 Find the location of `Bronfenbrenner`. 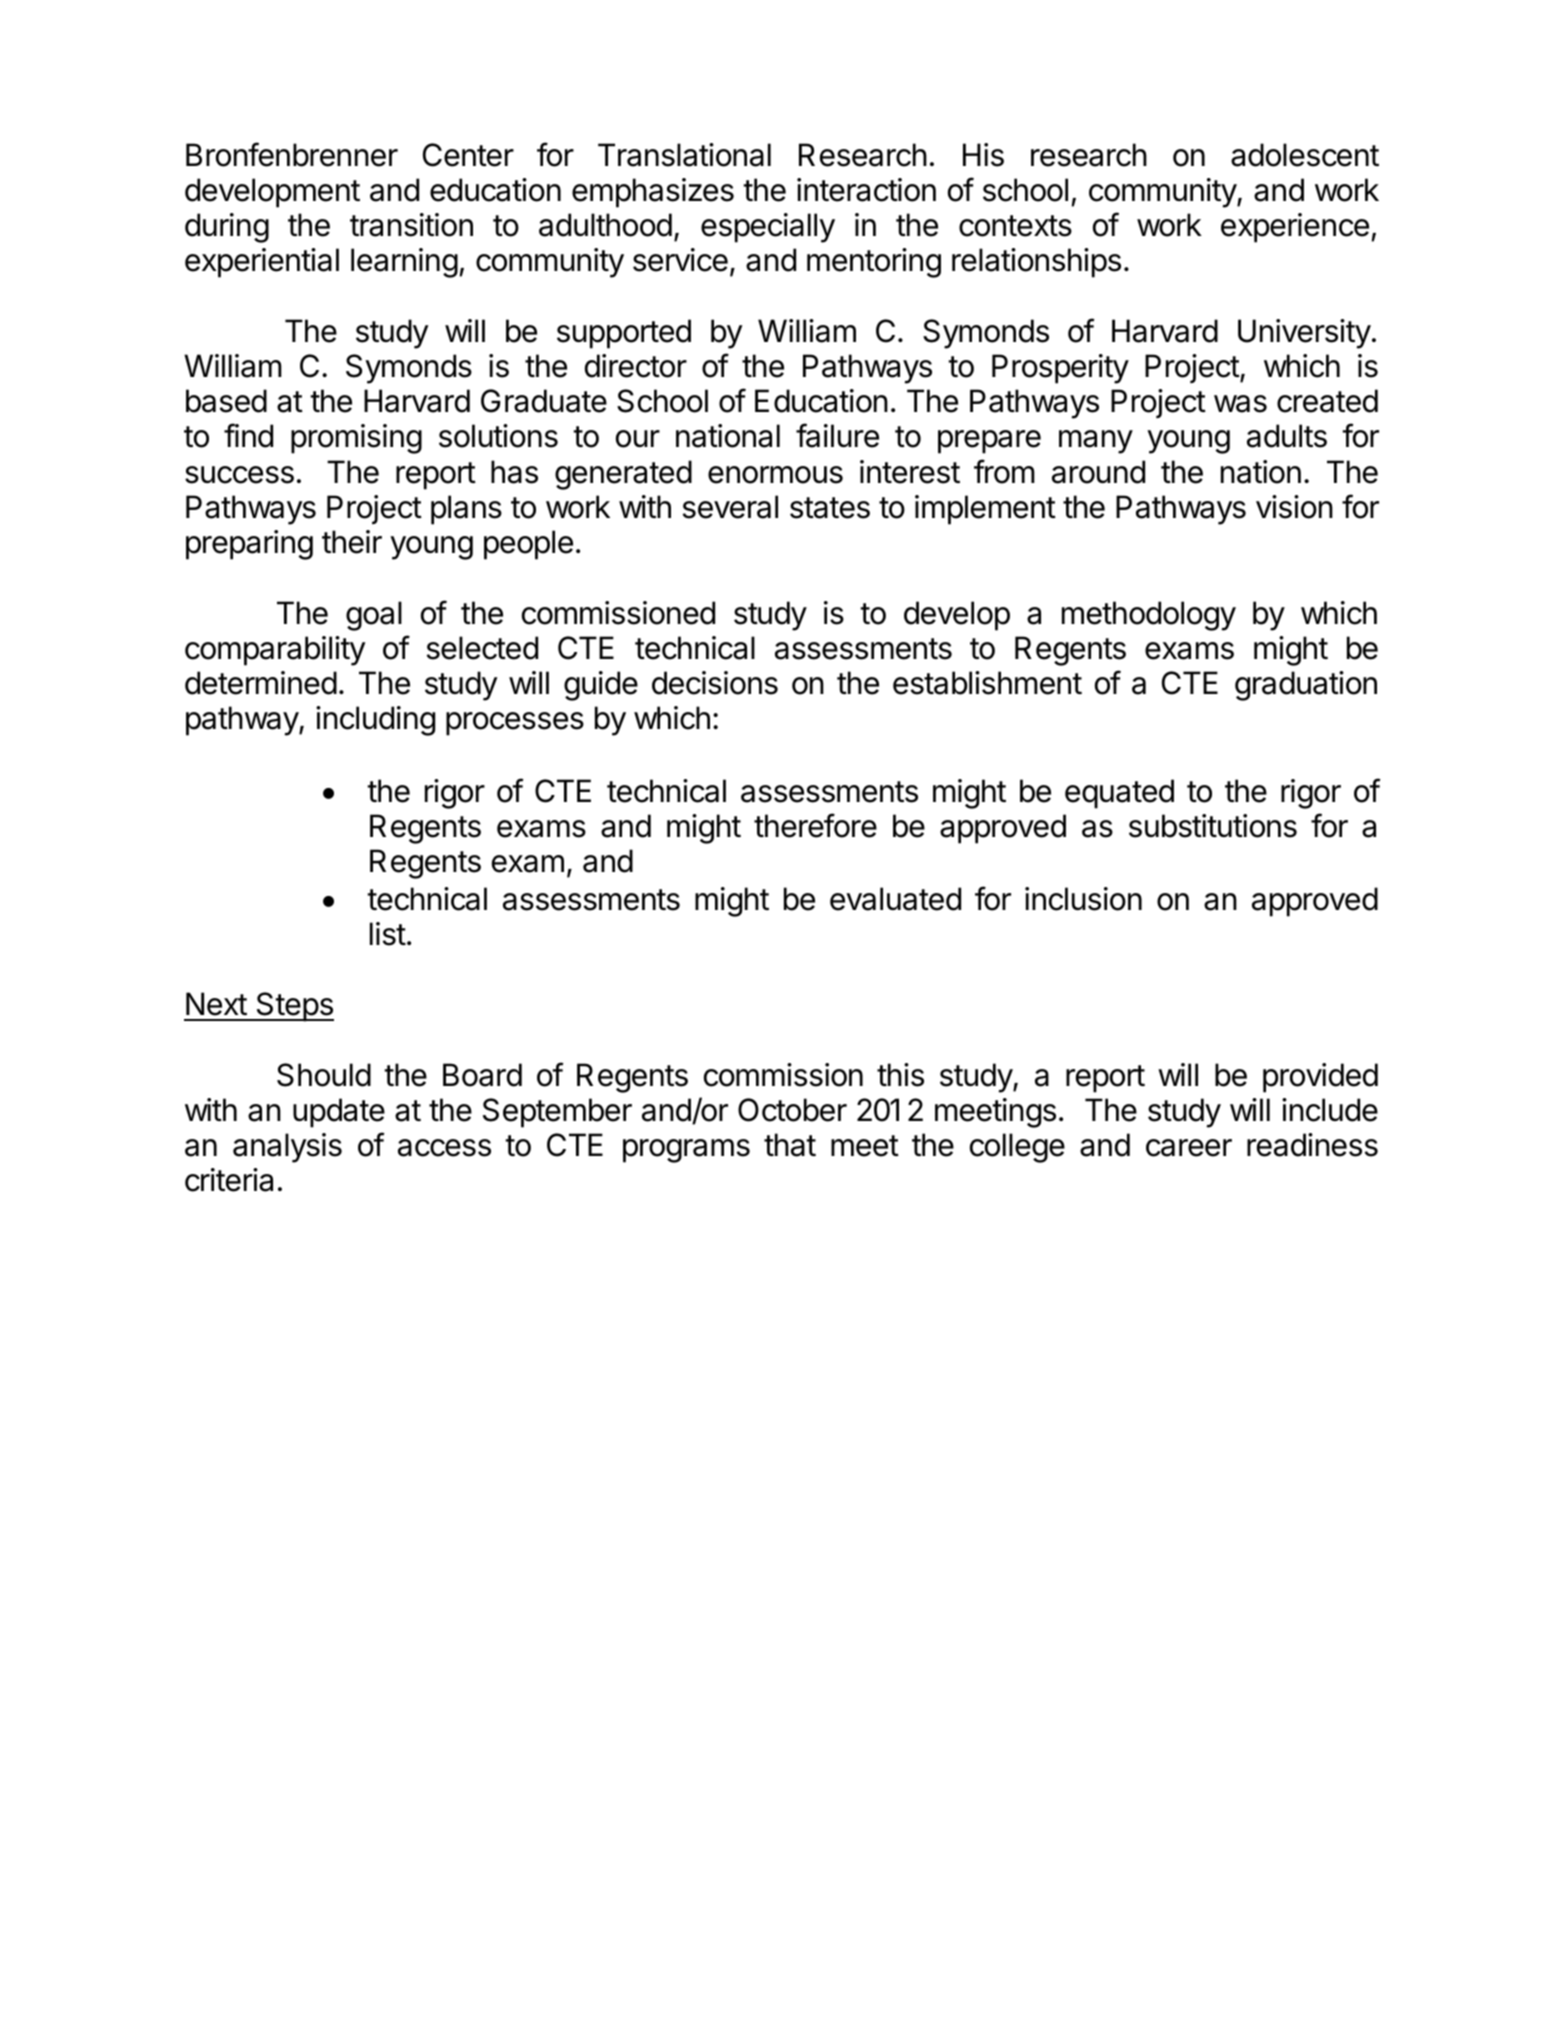

Bronfenbrenner is located at coordinates (292, 154).
